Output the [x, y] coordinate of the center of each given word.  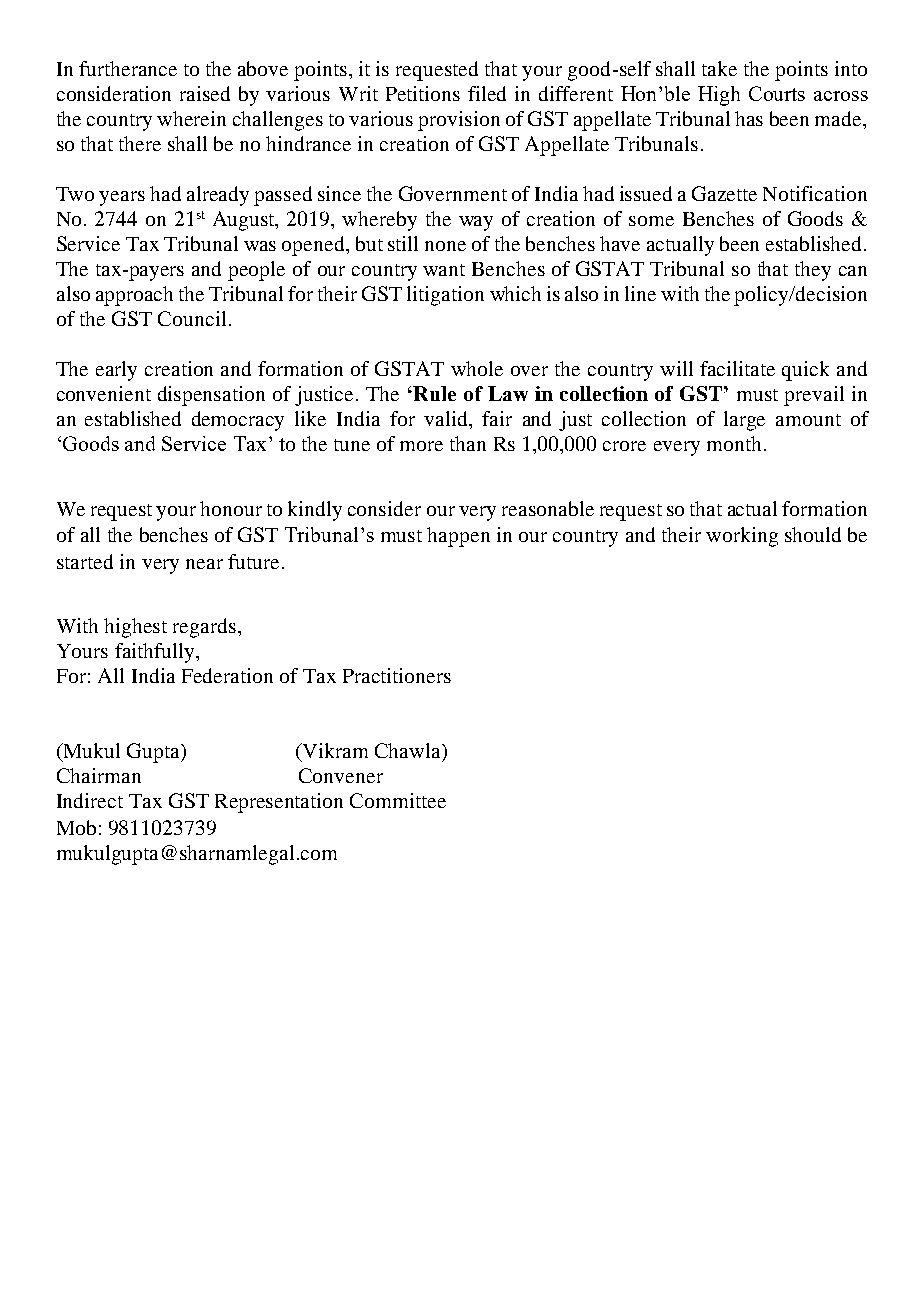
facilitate [737, 368]
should [813, 534]
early [116, 371]
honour [231, 508]
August [245, 221]
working [742, 537]
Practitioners [397, 675]
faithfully [156, 653]
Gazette [724, 193]
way [476, 223]
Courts [777, 93]
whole [477, 368]
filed [487, 93]
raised [205, 93]
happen [458, 537]
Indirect [90, 800]
